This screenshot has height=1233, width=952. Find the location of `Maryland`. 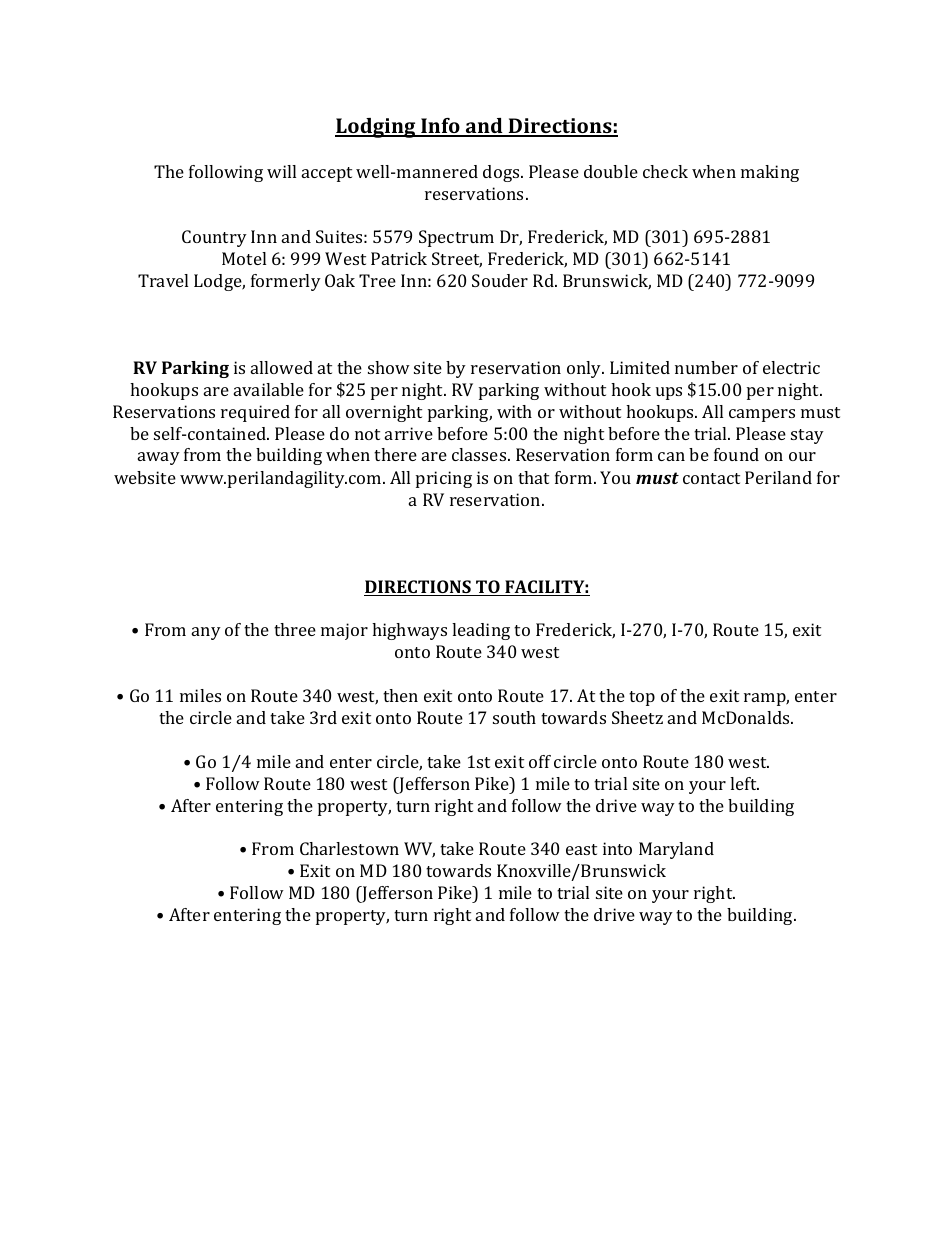

Maryland is located at coordinates (676, 850).
